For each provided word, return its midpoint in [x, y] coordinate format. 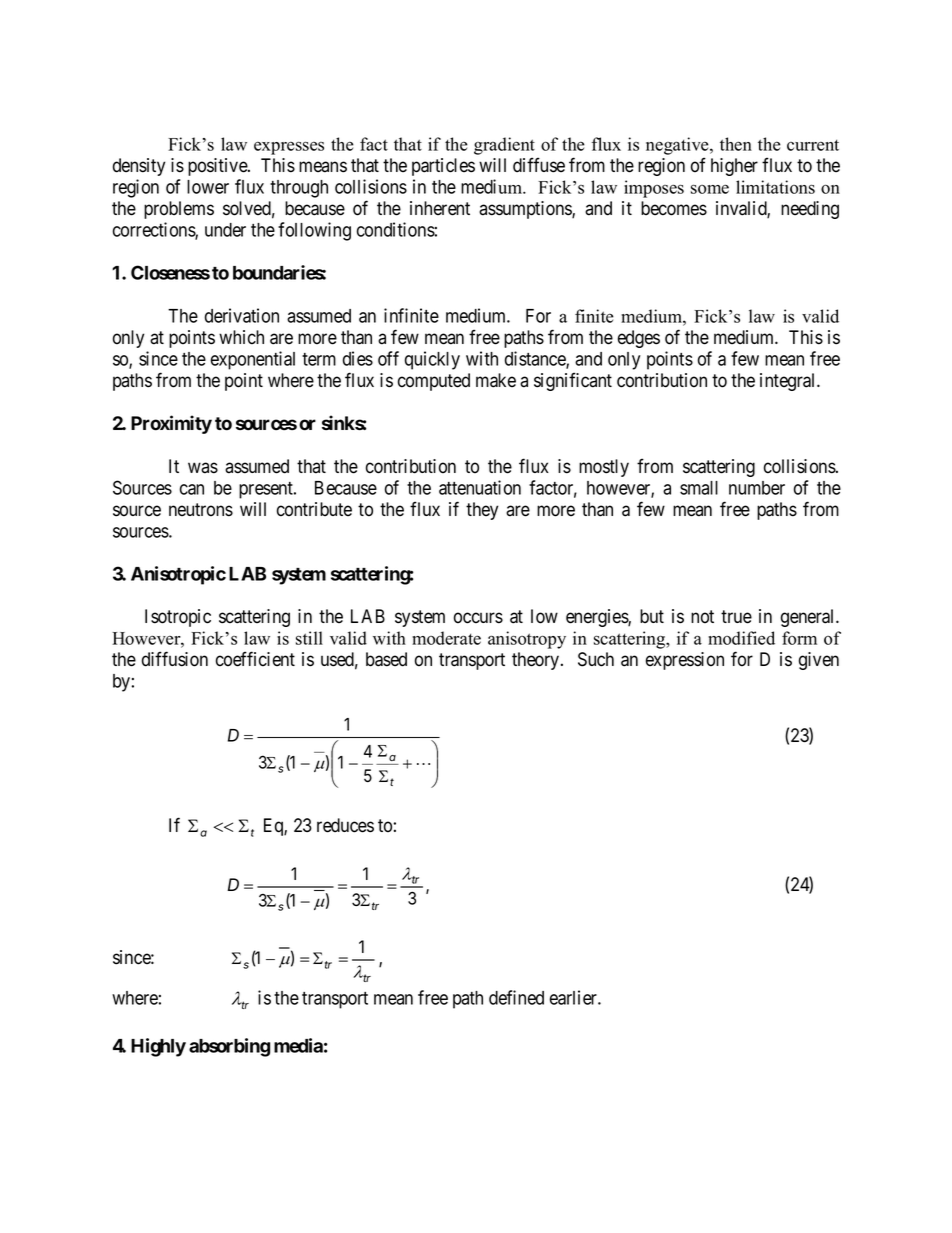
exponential [253, 360]
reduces [345, 825]
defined [516, 997]
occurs [478, 618]
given [819, 661]
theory [537, 661]
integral [789, 382]
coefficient [255, 659]
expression [685, 661]
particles [443, 167]
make [496, 380]
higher [734, 167]
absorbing [229, 1047]
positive [218, 167]
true [736, 617]
